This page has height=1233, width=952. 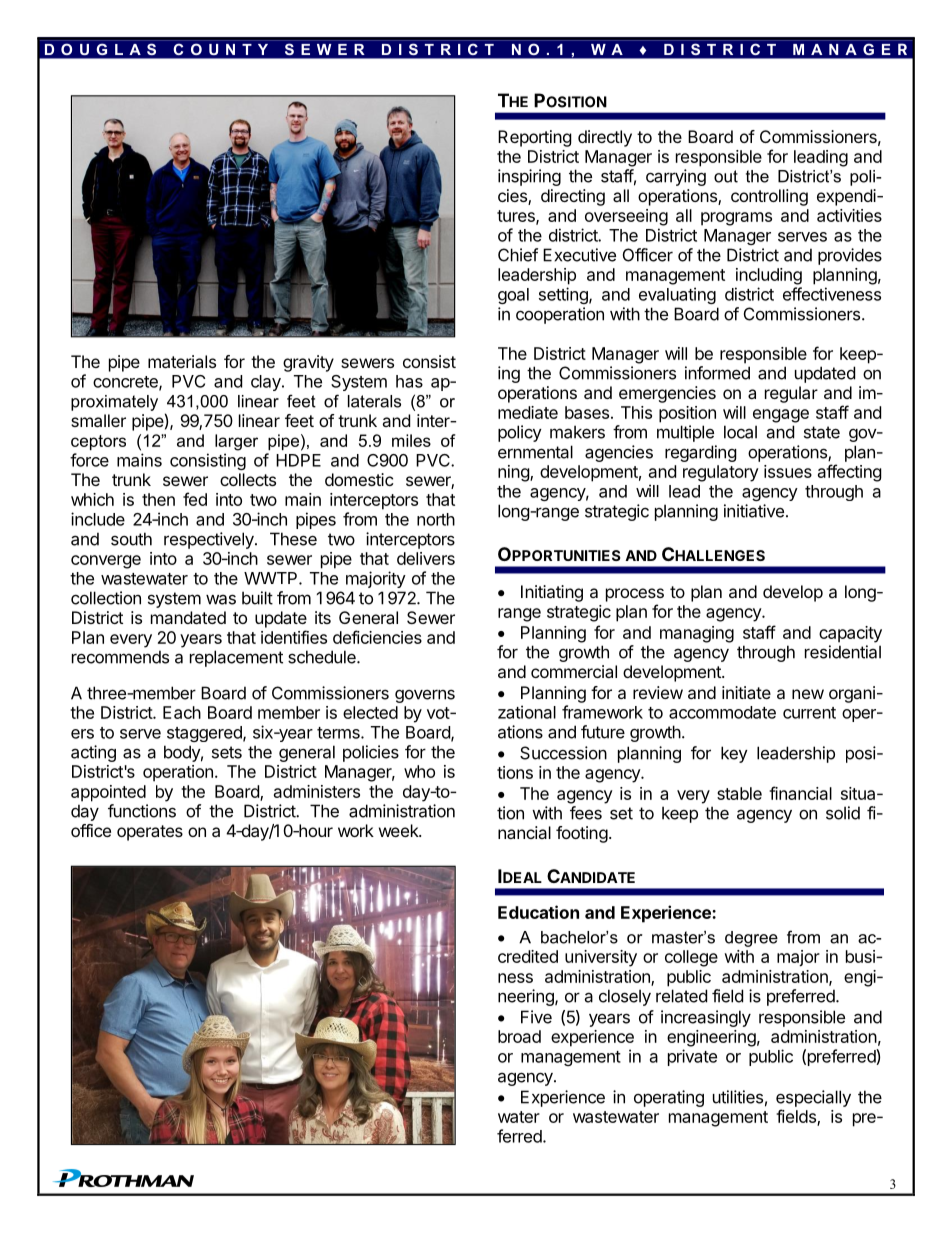 I want to click on sets, so click(x=227, y=752).
